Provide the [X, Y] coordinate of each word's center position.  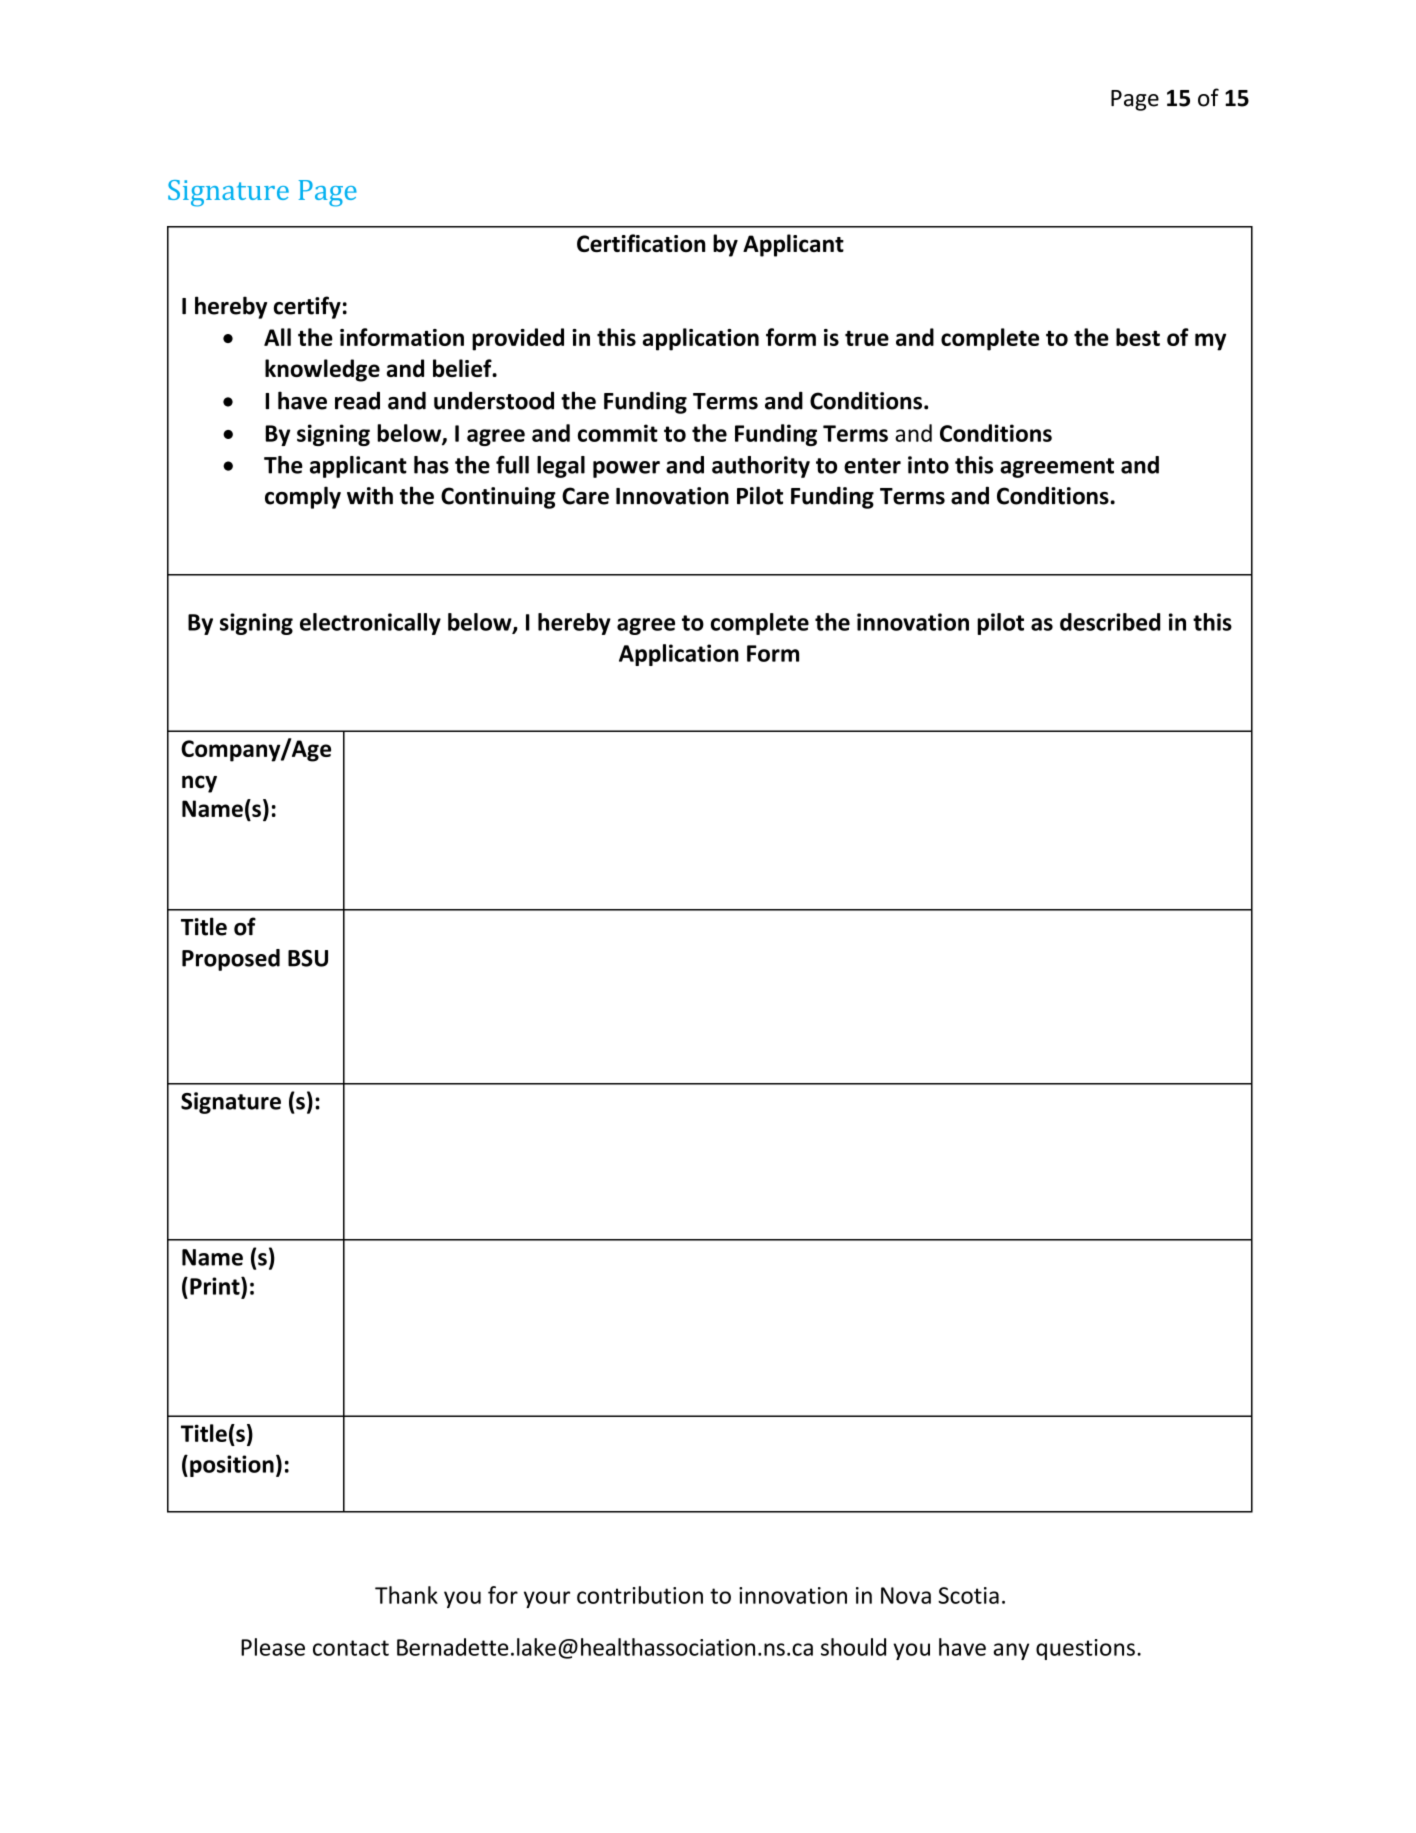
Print [216, 1286]
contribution [640, 1595]
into [928, 465]
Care [585, 496]
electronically [370, 624]
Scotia [968, 1595]
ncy [199, 784]
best [1138, 337]
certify [307, 307]
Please [273, 1647]
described [1110, 622]
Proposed [231, 960]
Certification [641, 243]
